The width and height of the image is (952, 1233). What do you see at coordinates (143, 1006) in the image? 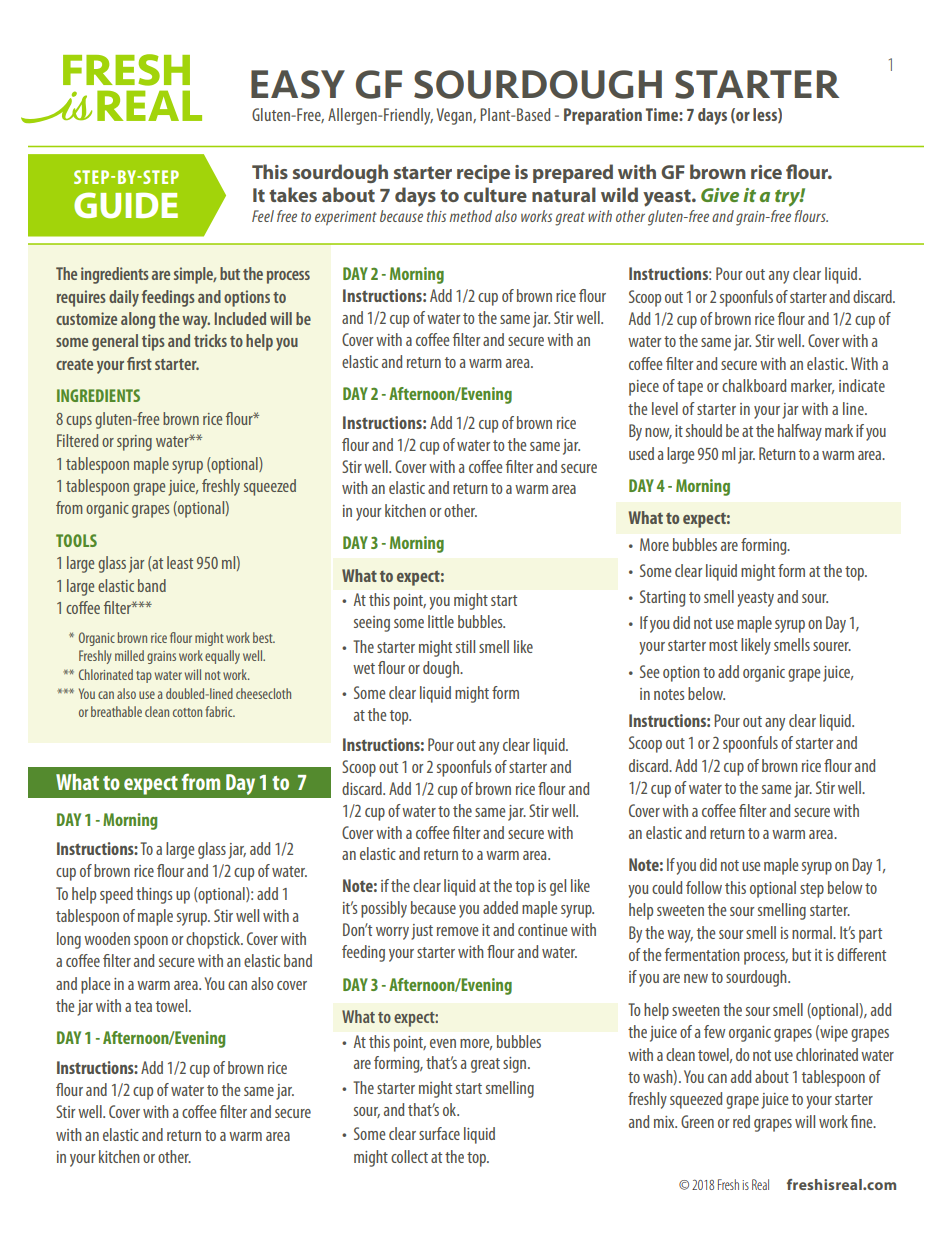
I see `tea` at bounding box center [143, 1006].
